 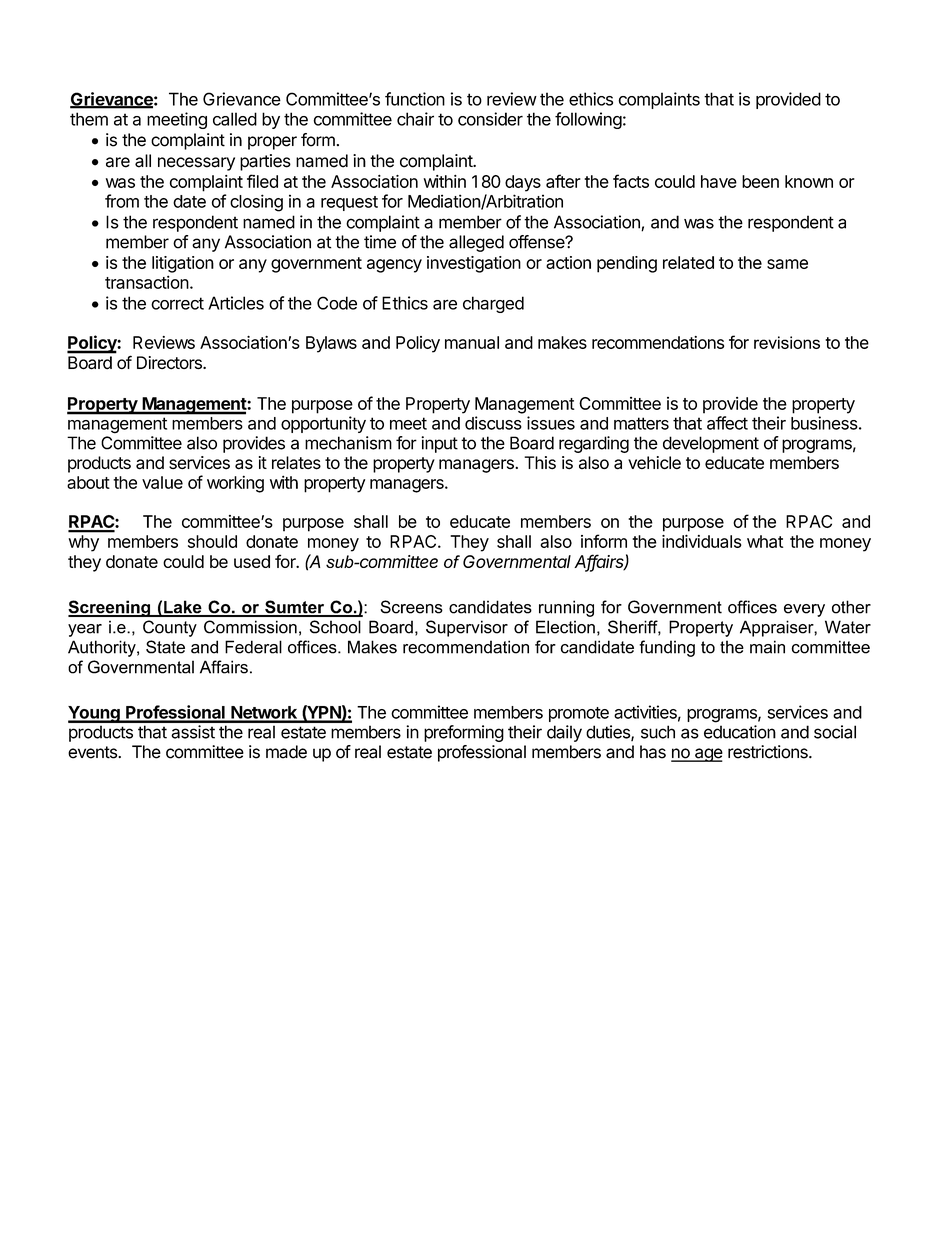 I want to click on been, so click(x=760, y=181).
